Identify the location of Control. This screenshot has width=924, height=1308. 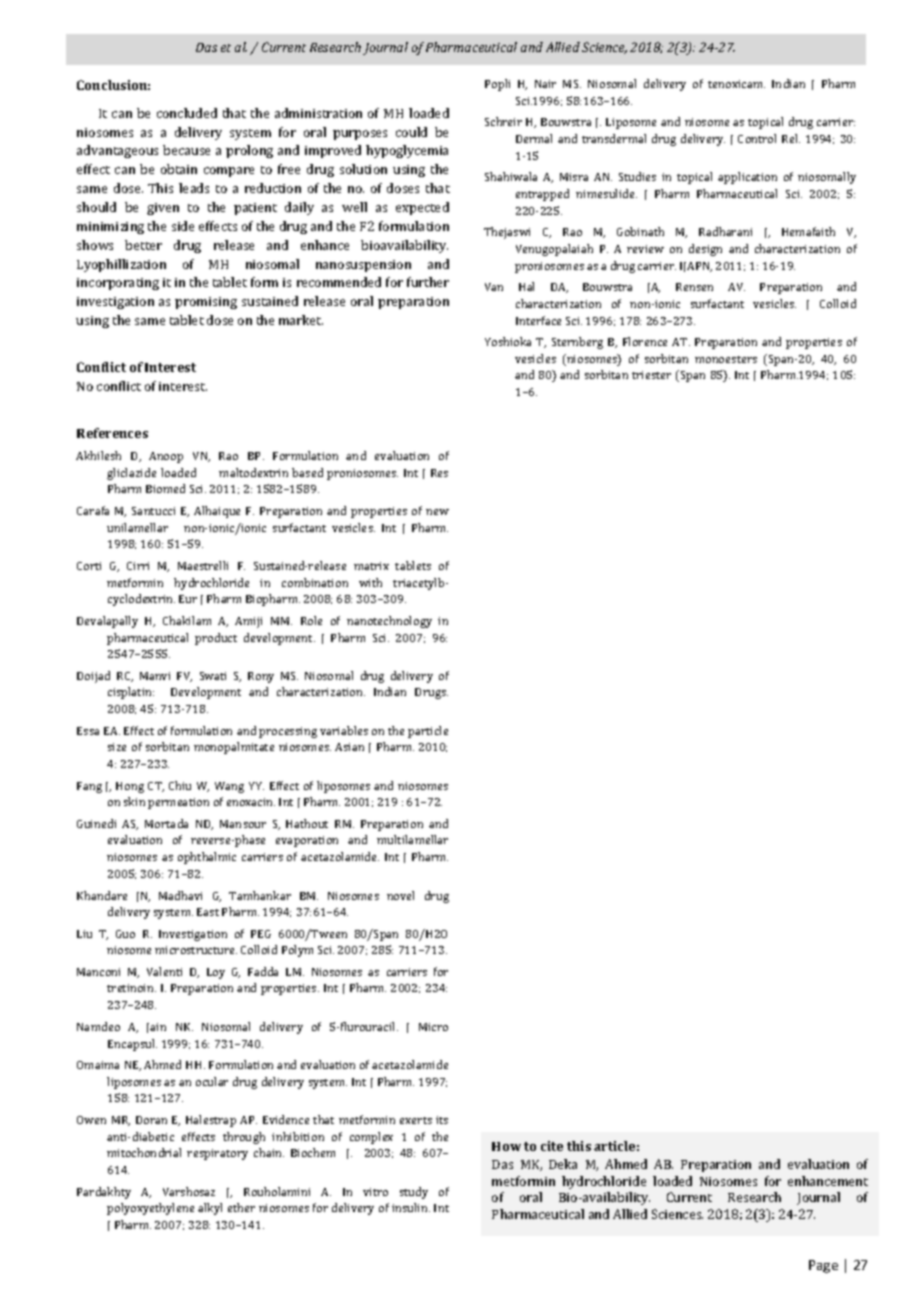
(757, 138).
